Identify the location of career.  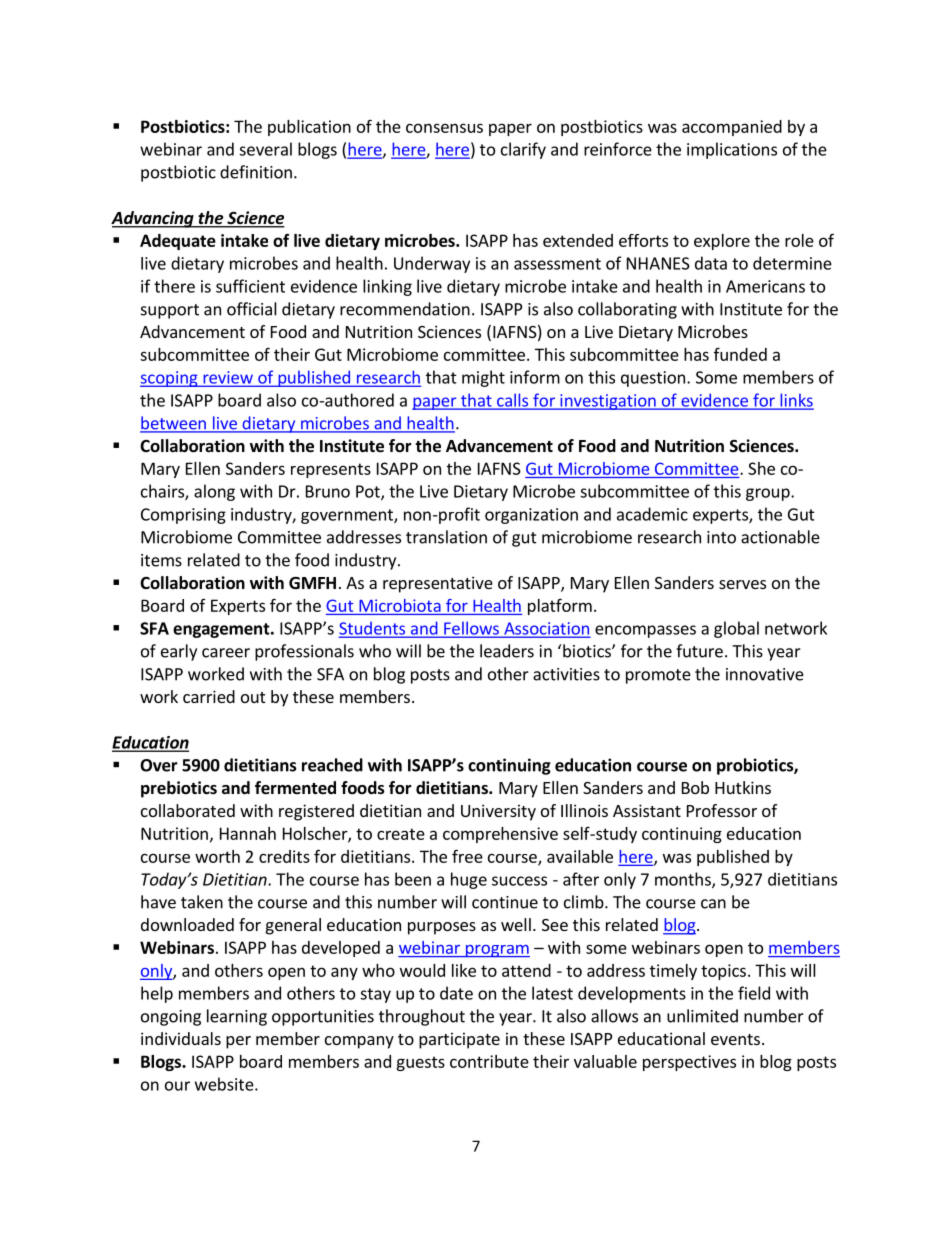
(226, 653).
